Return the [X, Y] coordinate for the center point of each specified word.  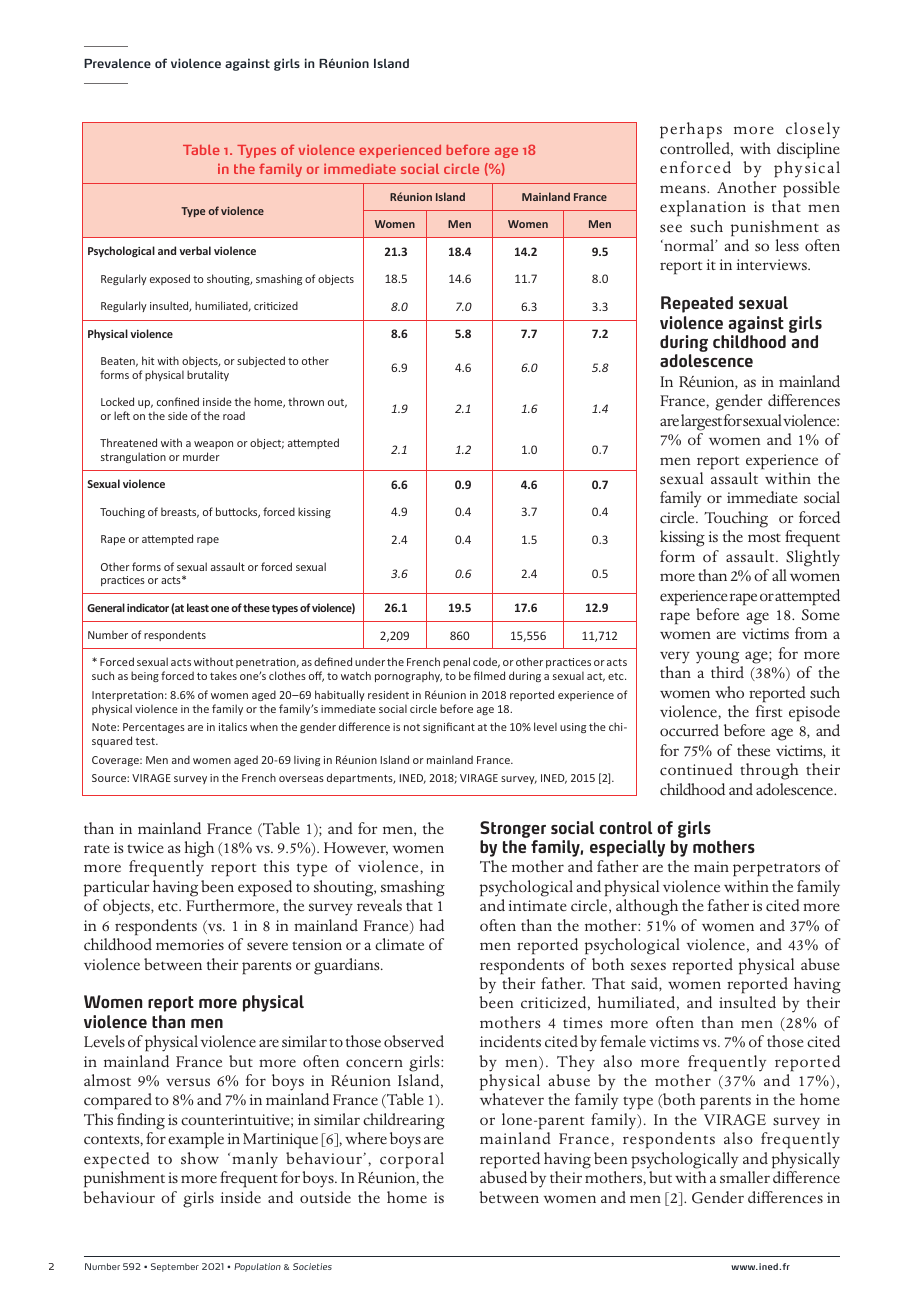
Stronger [513, 829]
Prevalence [117, 63]
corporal [412, 1160]
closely [813, 130]
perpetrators [776, 870]
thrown [306, 401]
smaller [745, 1177]
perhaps [691, 130]
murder [201, 456]
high [199, 849]
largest [701, 422]
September [175, 1267]
